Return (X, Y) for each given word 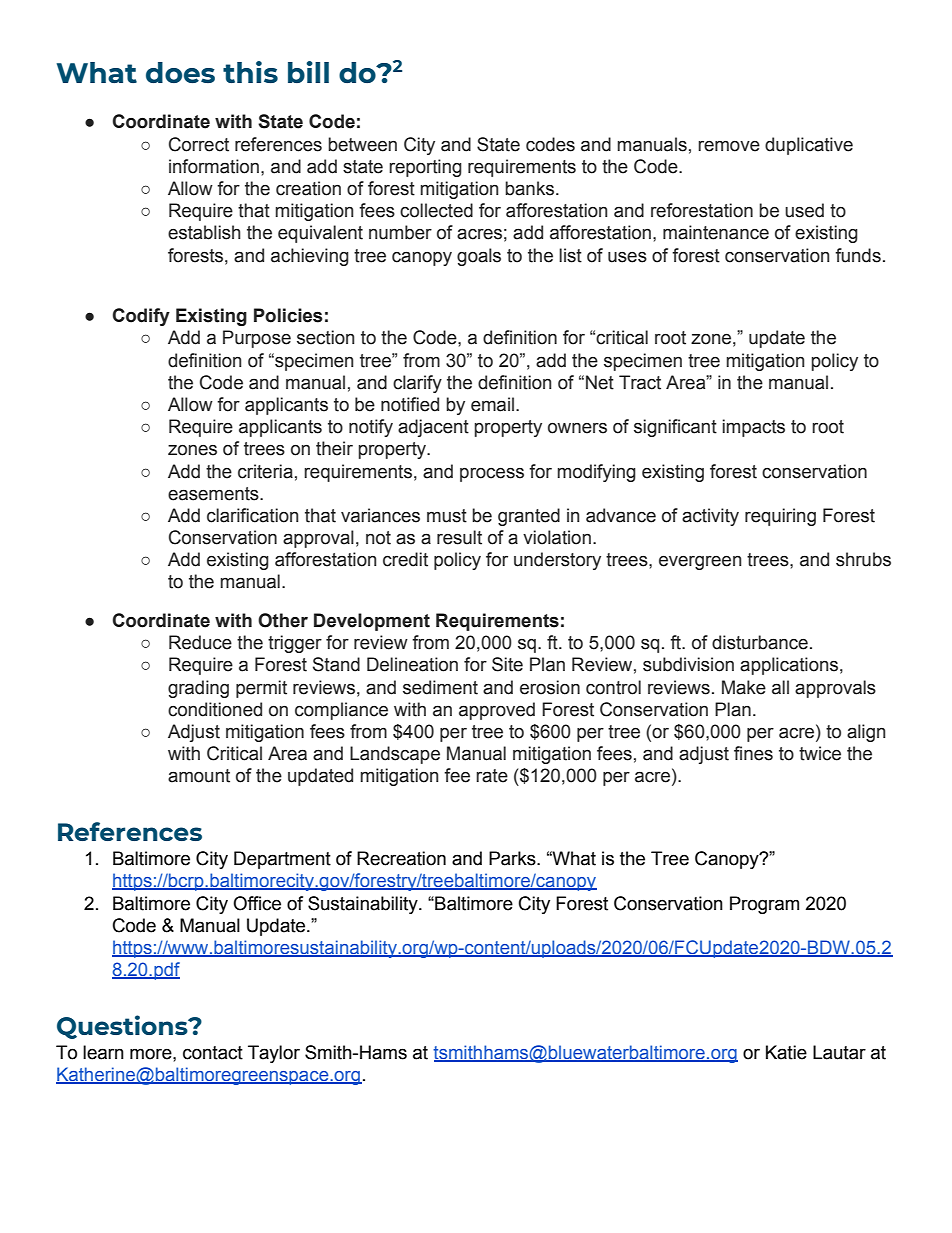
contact (213, 1053)
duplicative (809, 146)
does (180, 72)
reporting (425, 168)
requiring (780, 517)
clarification (252, 515)
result (459, 537)
